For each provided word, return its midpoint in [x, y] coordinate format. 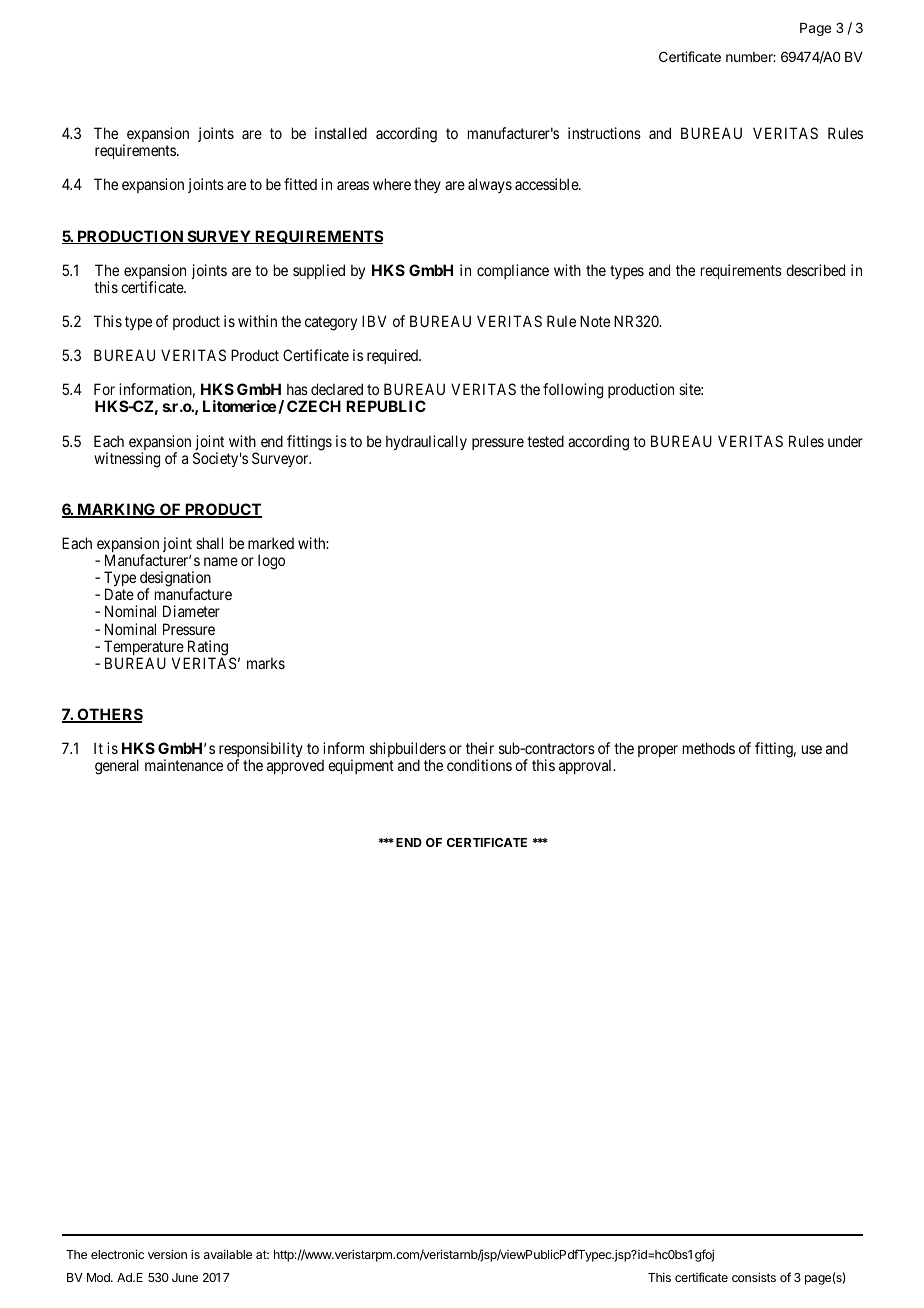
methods [709, 748]
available [228, 1254]
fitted [300, 184]
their [480, 748]
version [167, 1254]
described [815, 270]
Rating [206, 649]
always [490, 185]
